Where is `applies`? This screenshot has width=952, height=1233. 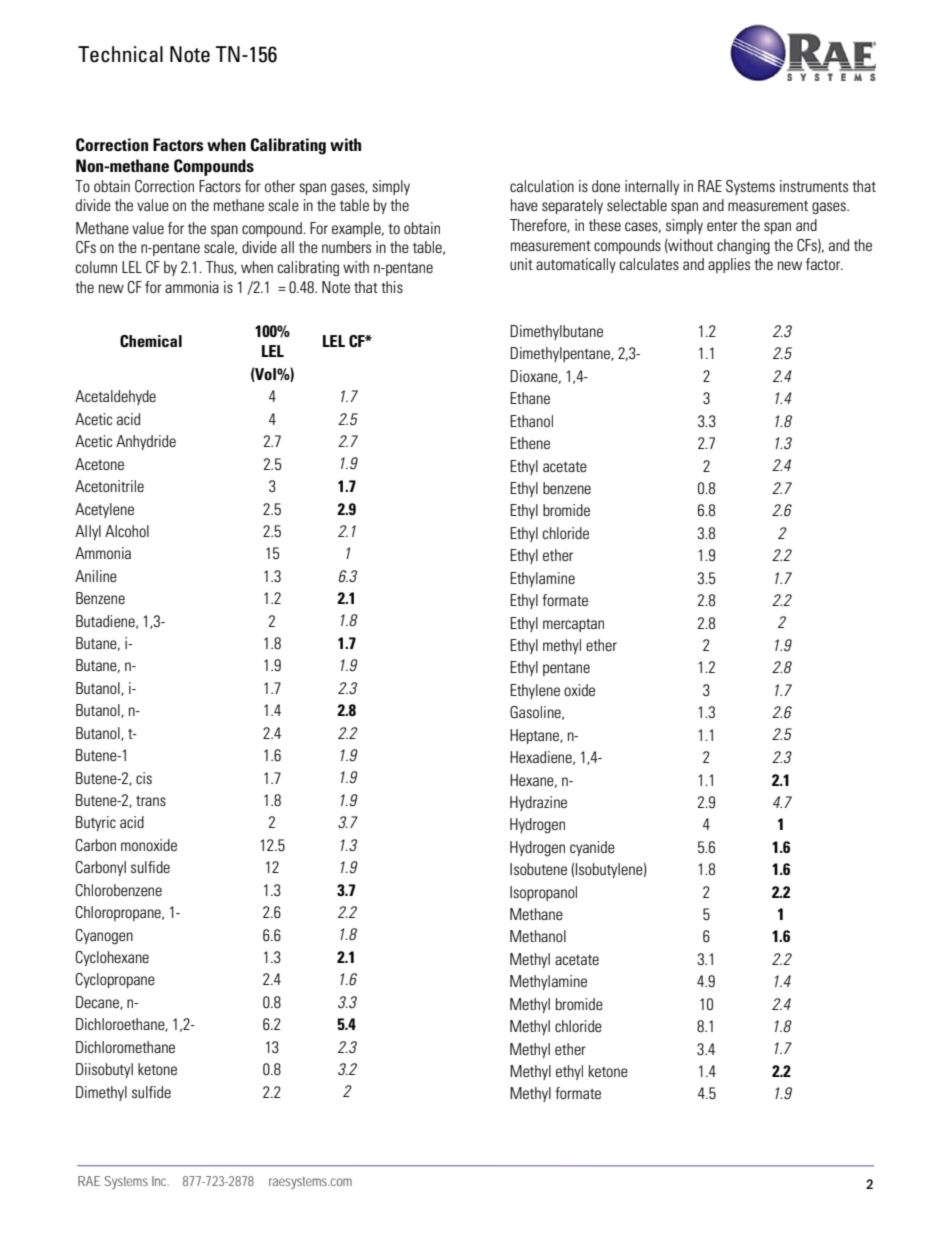
applies is located at coordinates (729, 265).
